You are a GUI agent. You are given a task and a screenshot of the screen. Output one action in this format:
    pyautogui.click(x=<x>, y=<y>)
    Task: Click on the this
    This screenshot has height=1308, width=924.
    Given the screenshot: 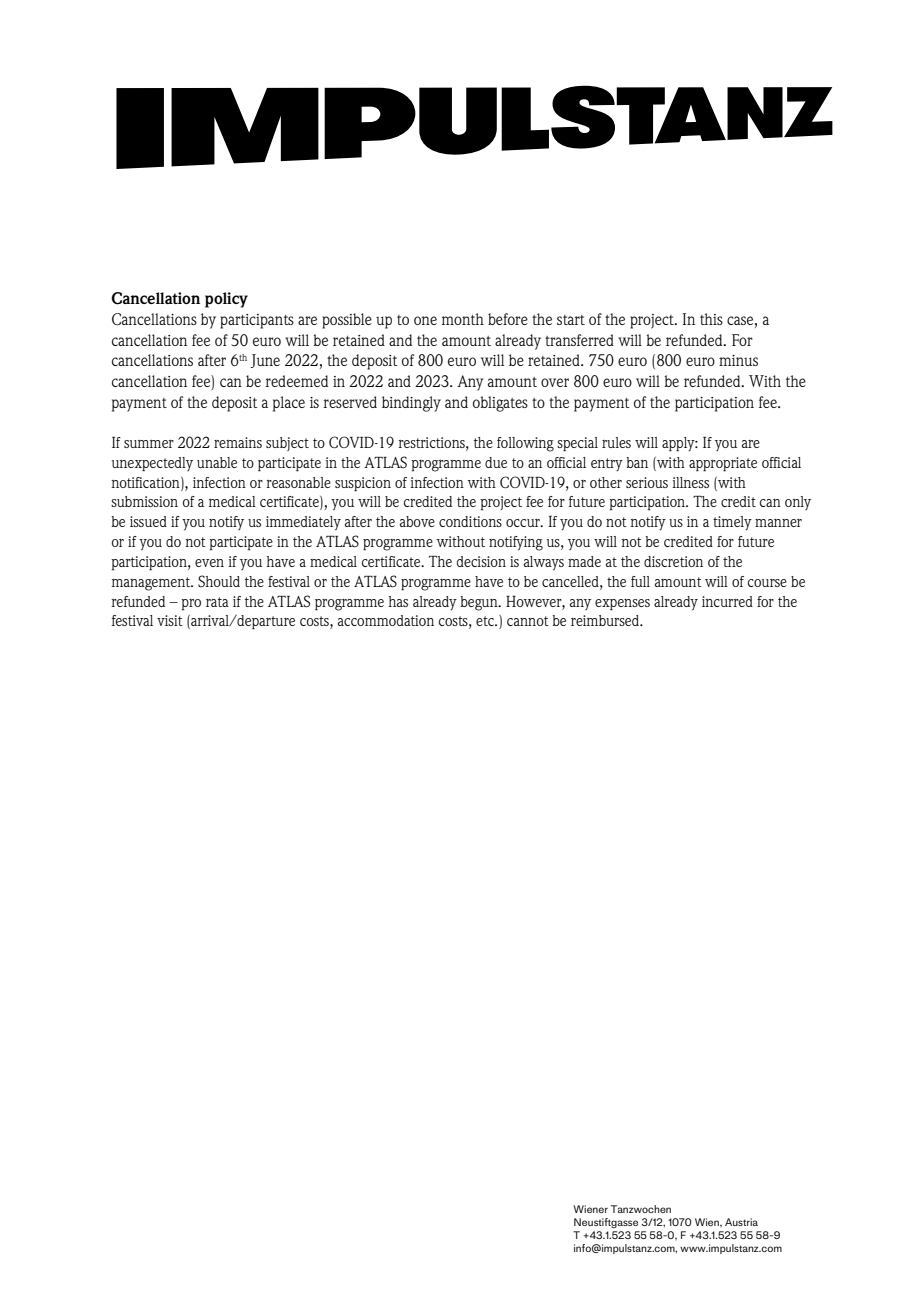 What is the action you would take?
    pyautogui.click(x=711, y=319)
